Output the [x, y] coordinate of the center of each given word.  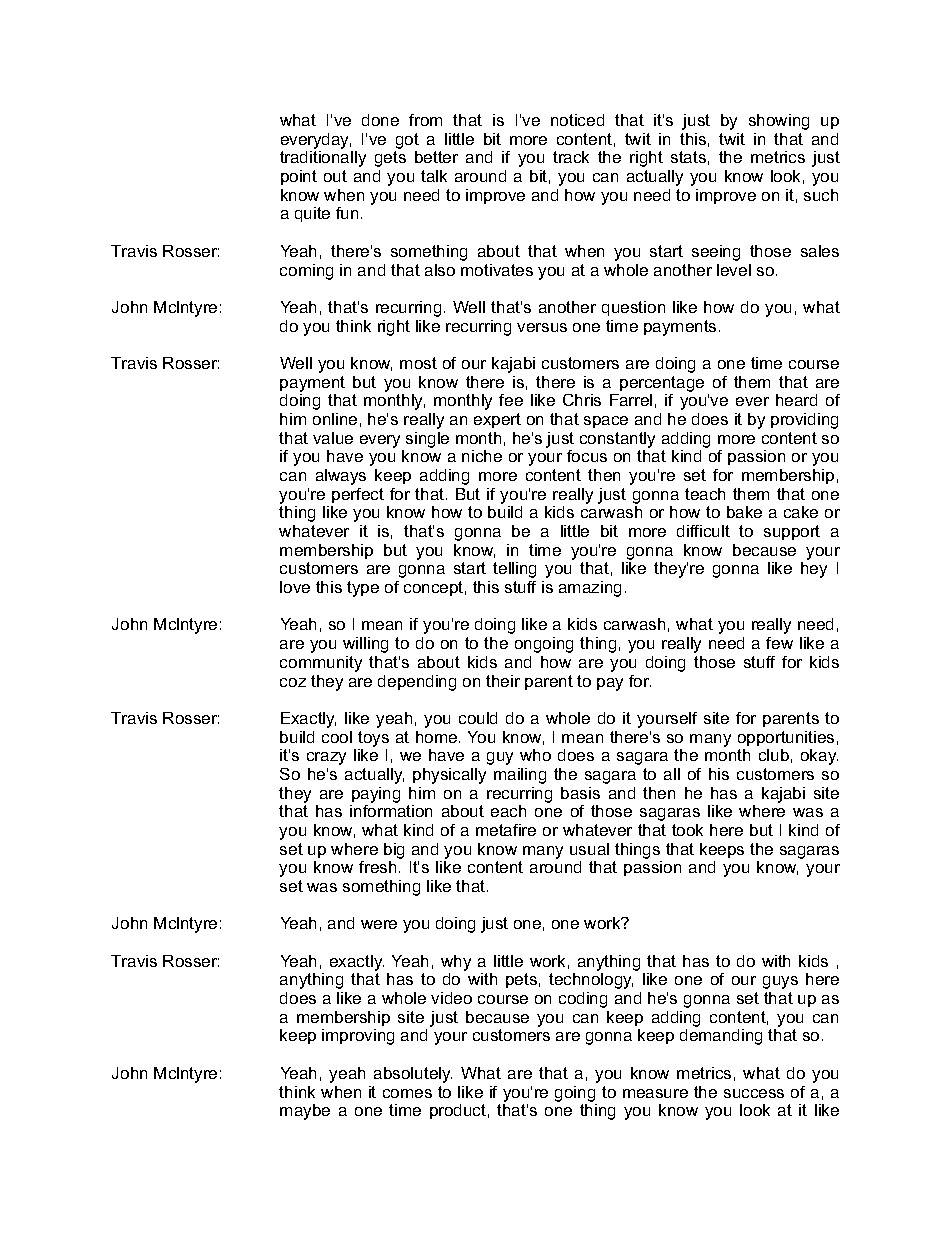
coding [583, 1000]
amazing [590, 589]
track [571, 157]
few [779, 643]
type [363, 589]
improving [358, 1037]
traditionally [323, 159]
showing [779, 122]
